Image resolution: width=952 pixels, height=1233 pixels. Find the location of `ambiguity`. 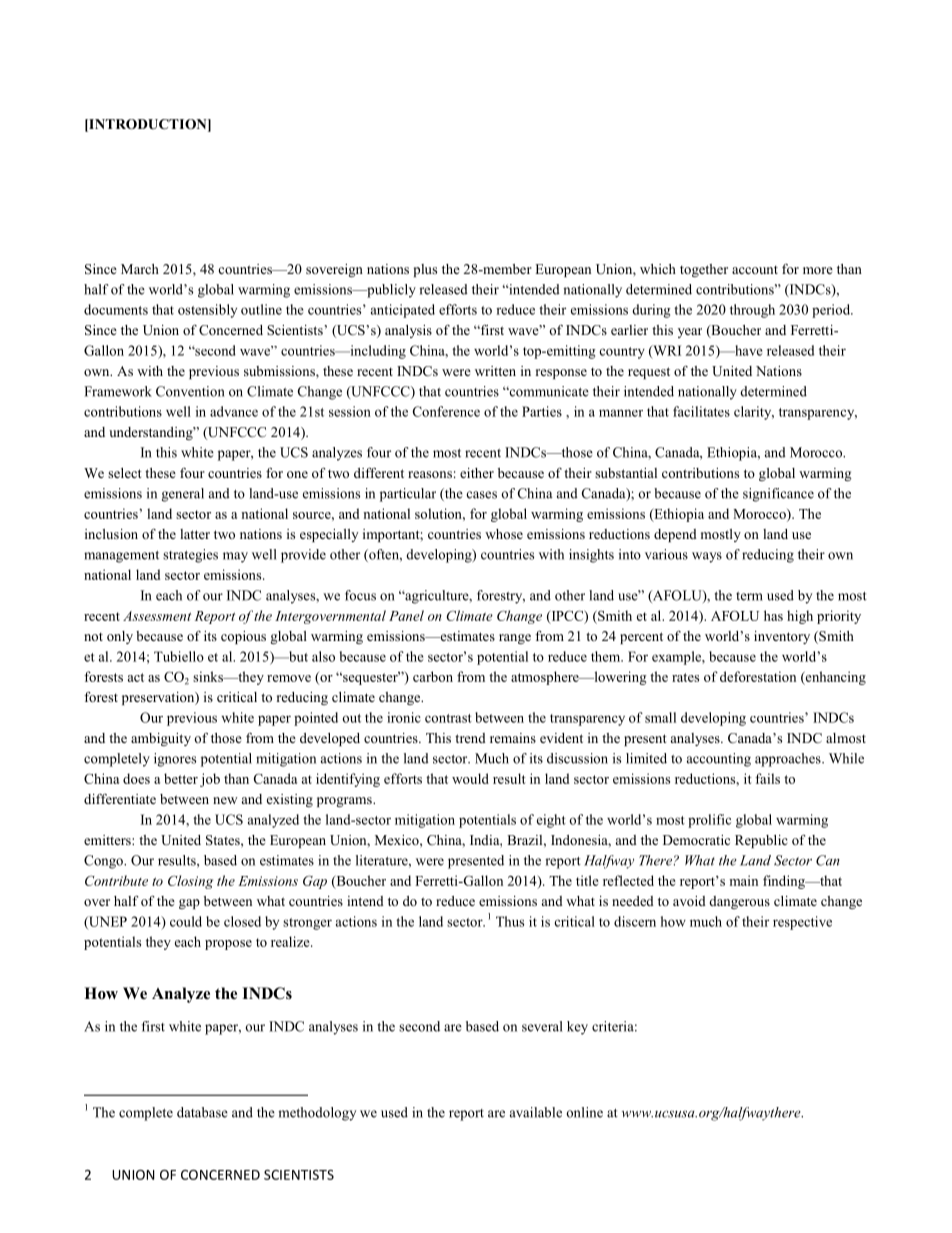

ambiguity is located at coordinates (161, 739).
